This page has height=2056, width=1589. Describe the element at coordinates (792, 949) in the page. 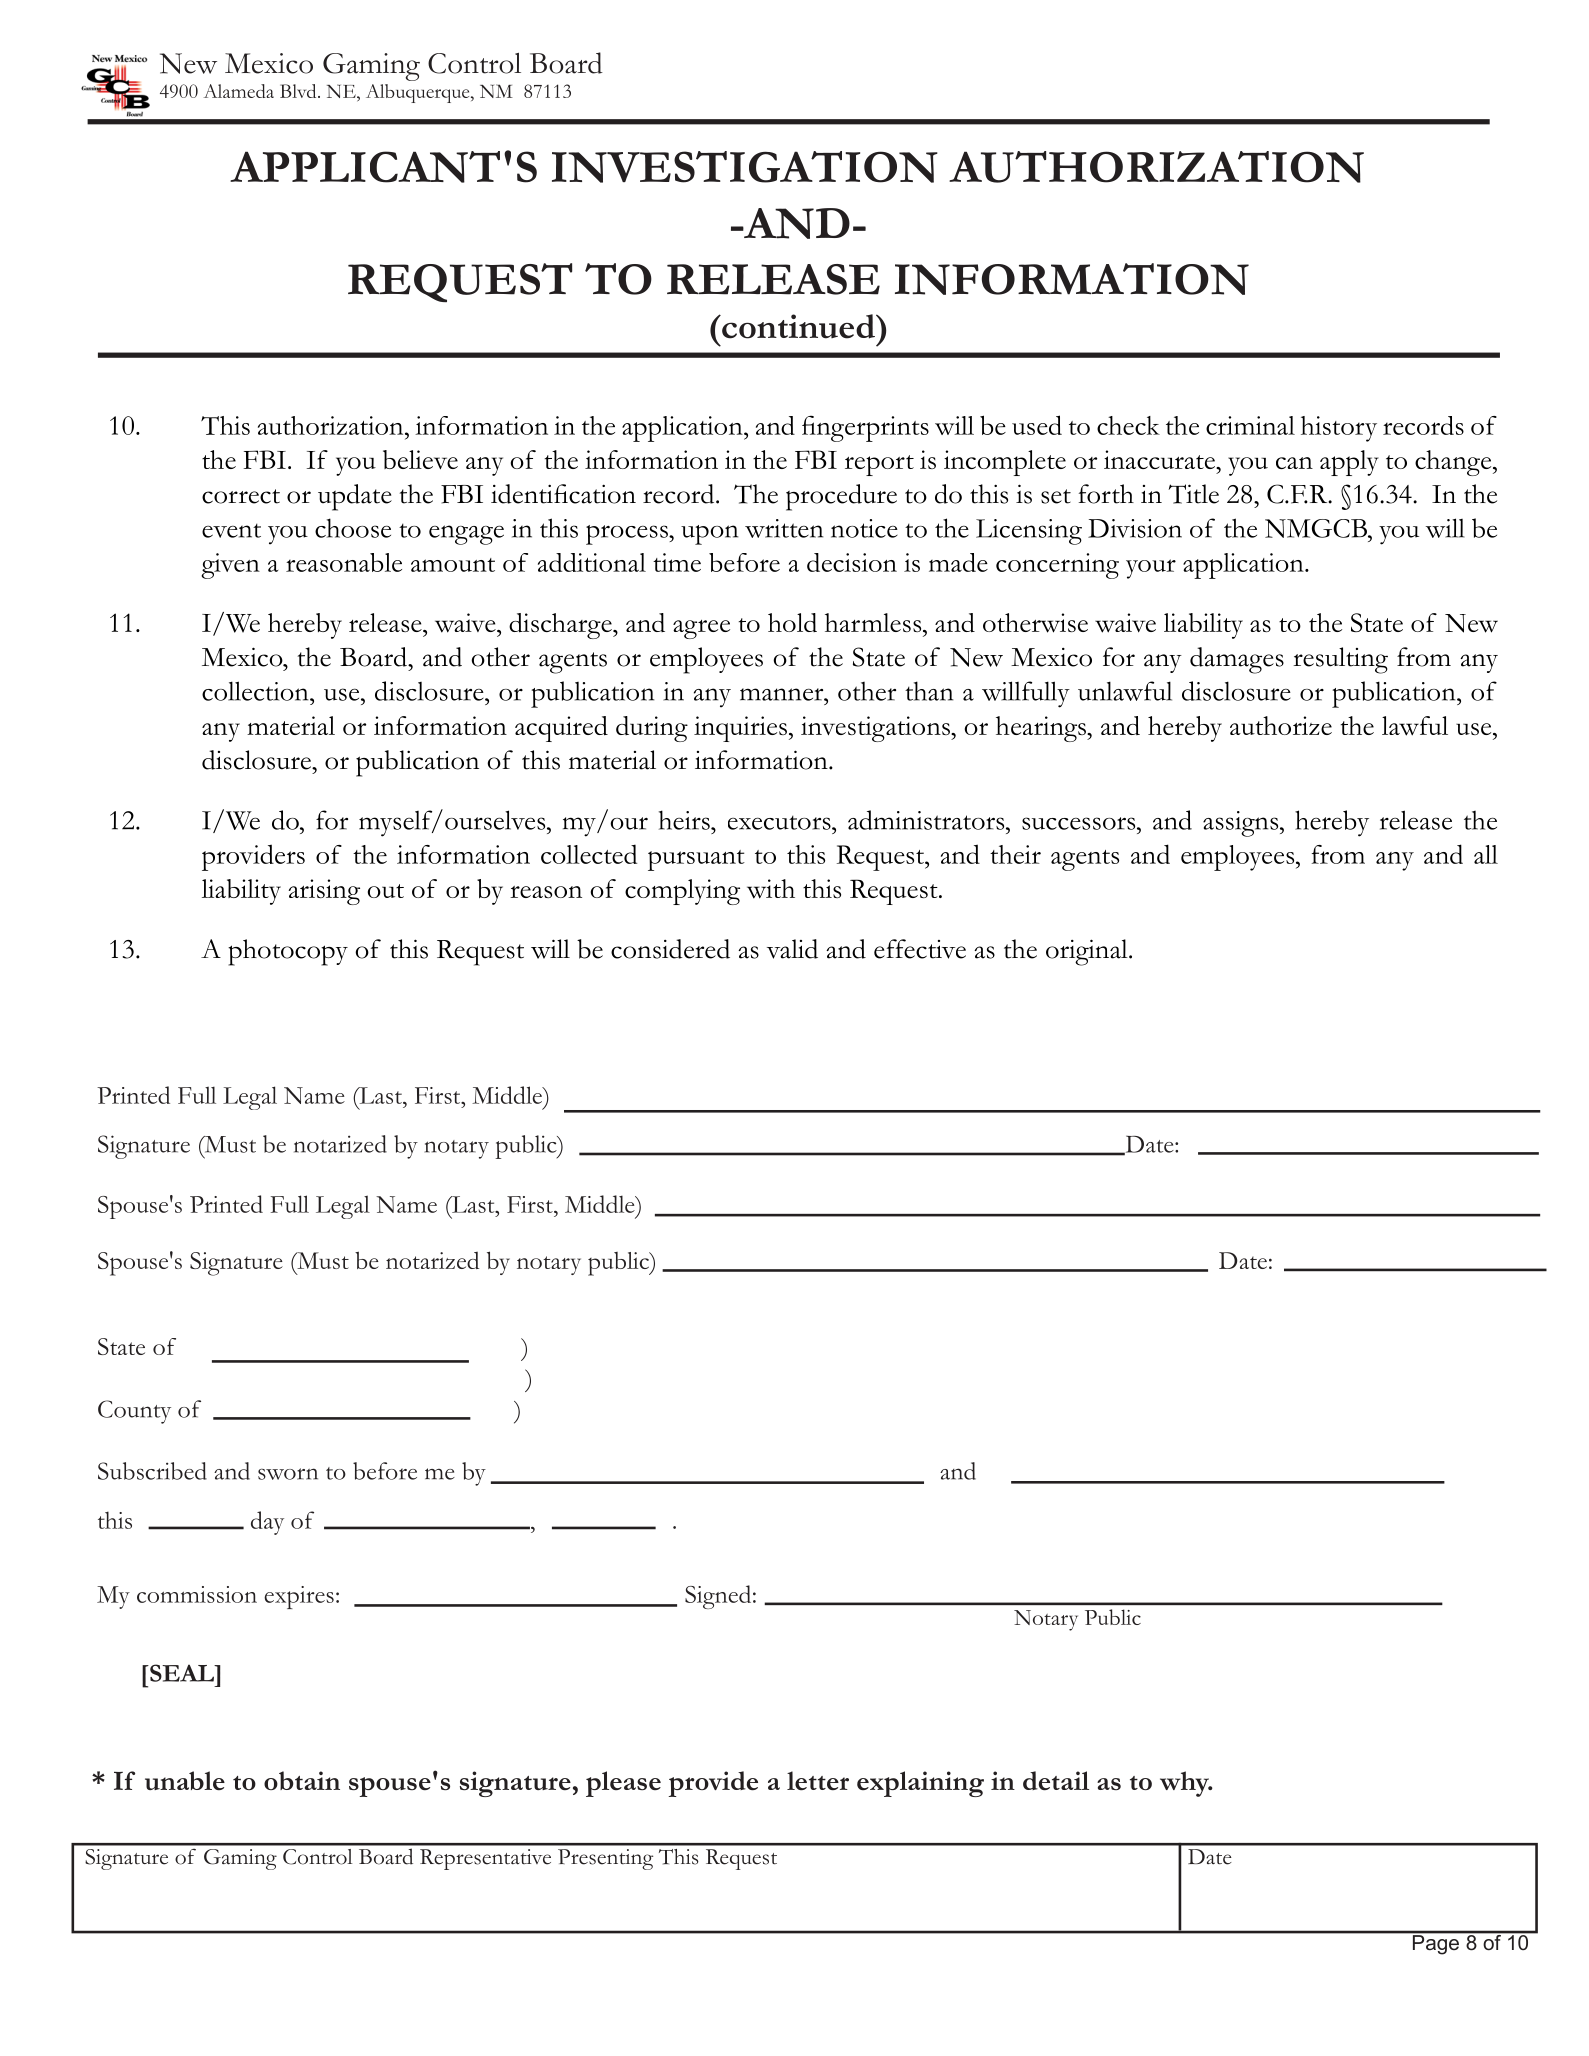

I see `valid` at that location.
